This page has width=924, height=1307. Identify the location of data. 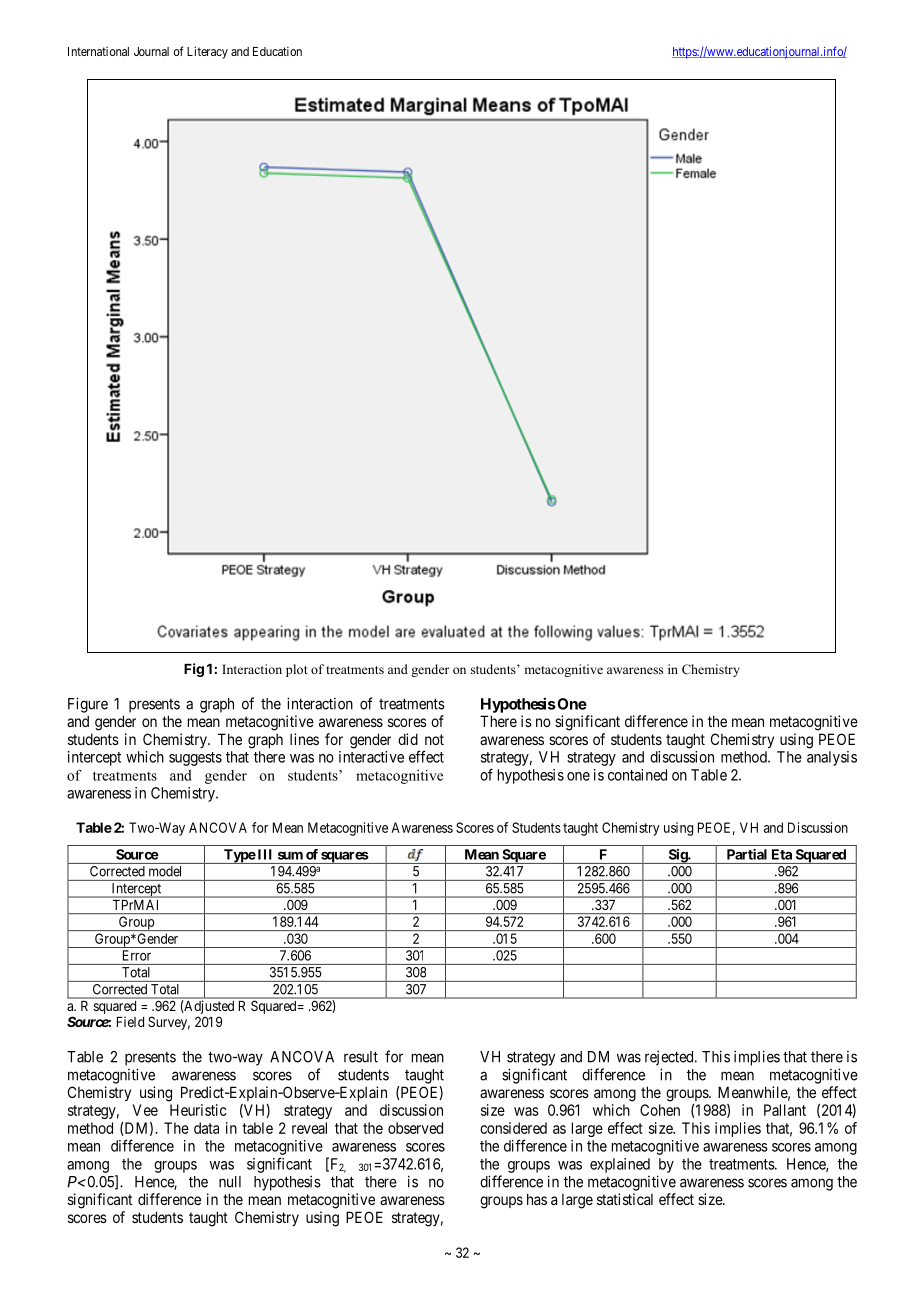
(206, 1128).
